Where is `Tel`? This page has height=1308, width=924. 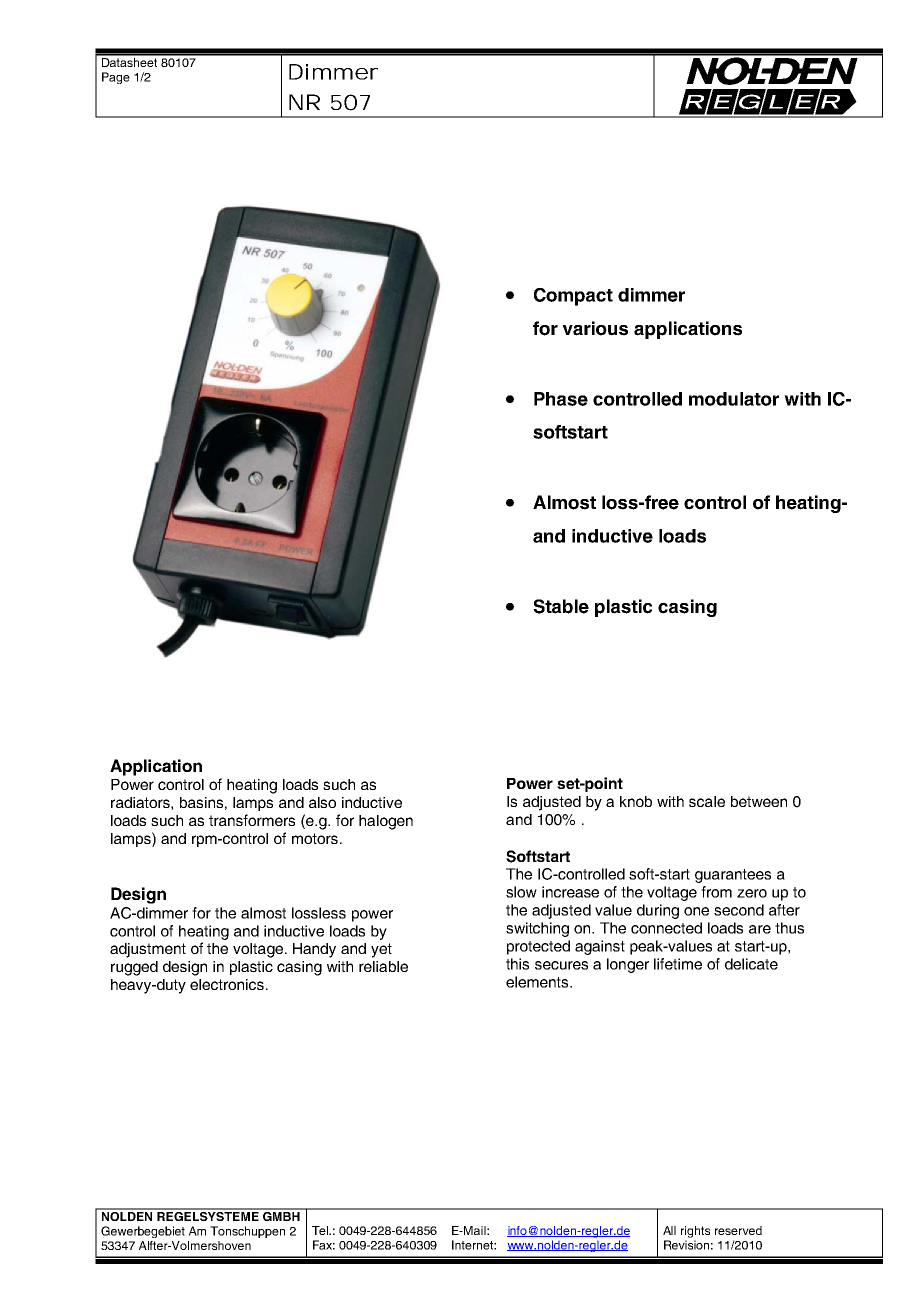
Tel is located at coordinates (321, 1230).
